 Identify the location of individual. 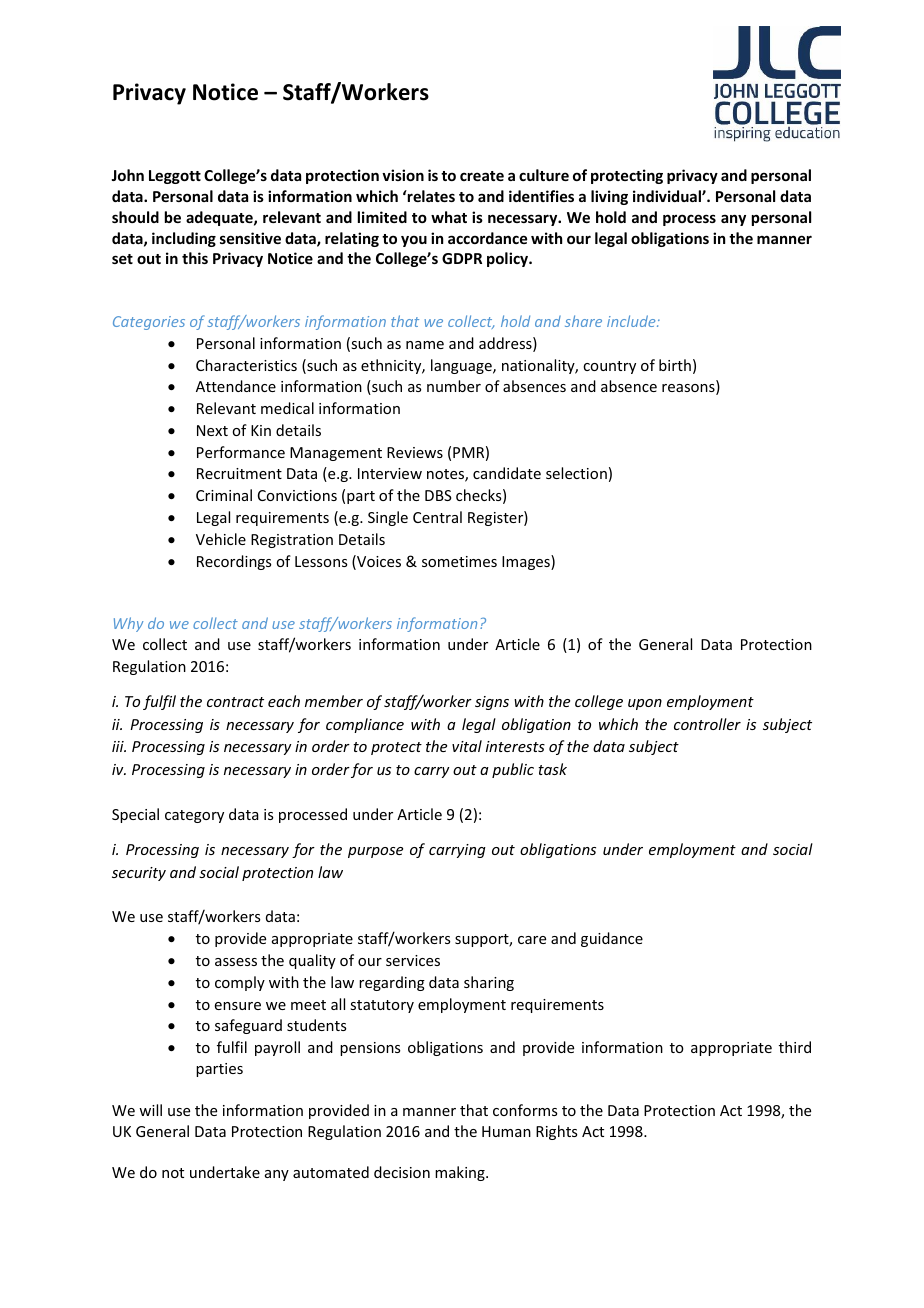
(668, 196).
